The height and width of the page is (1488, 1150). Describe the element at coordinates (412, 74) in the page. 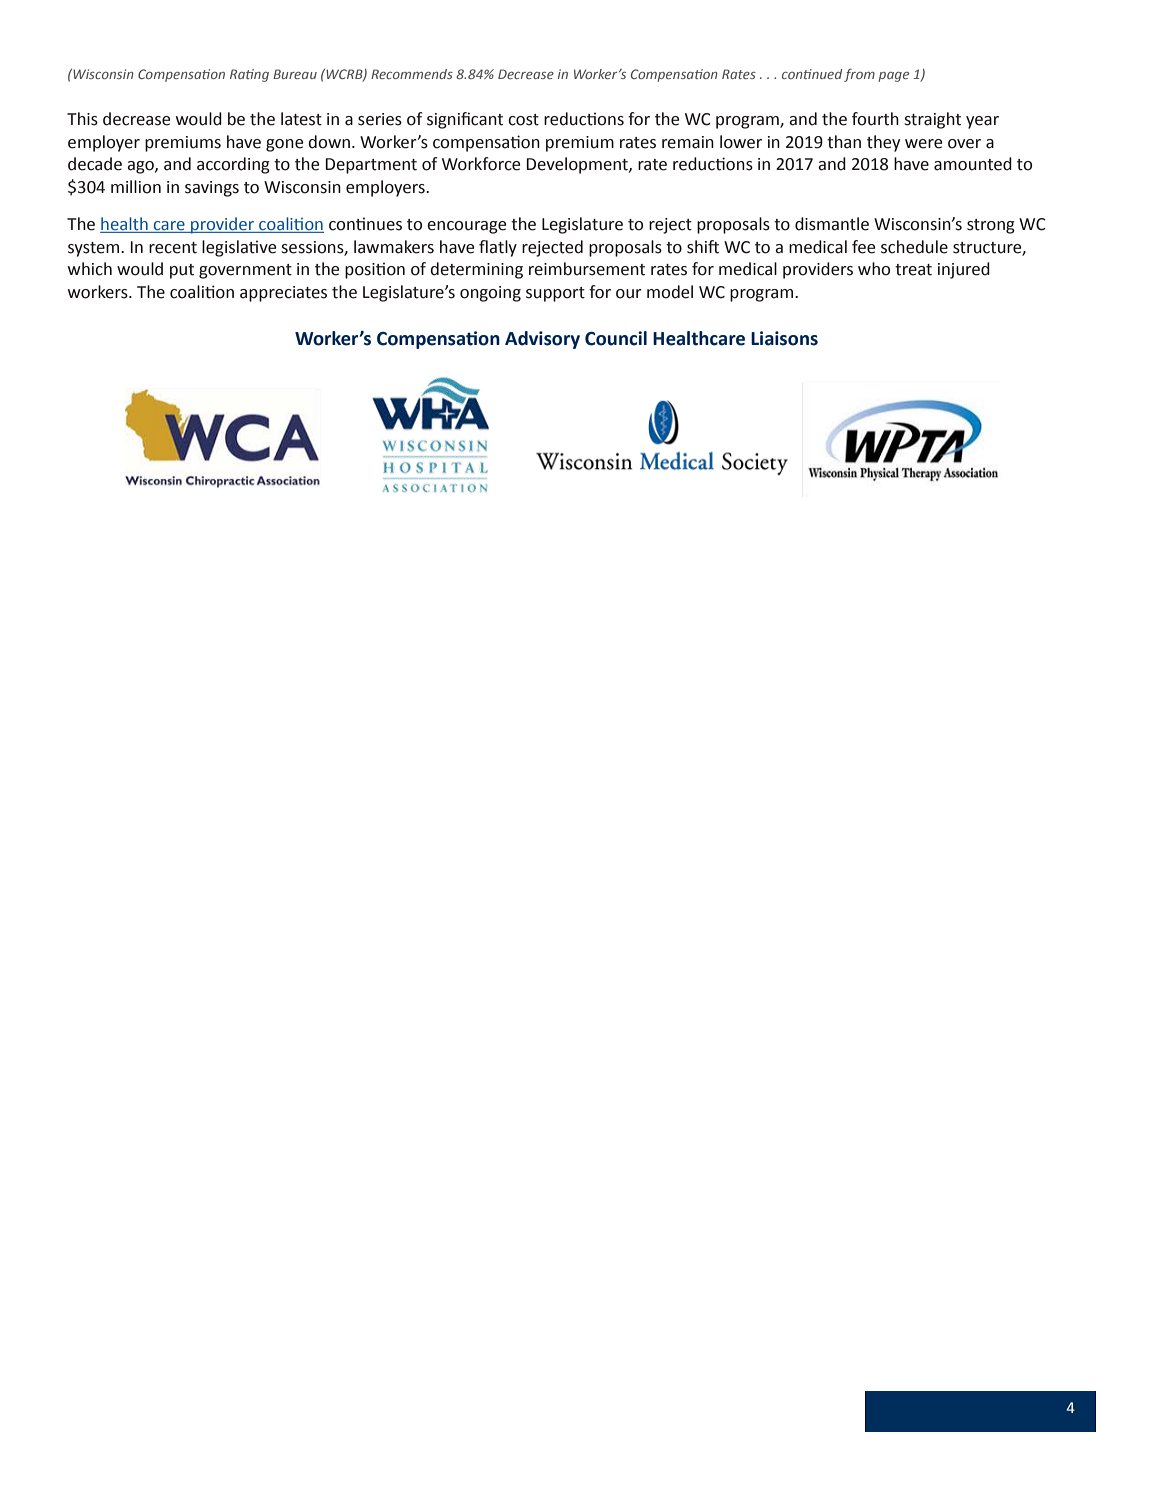

I see `Recommends` at that location.
